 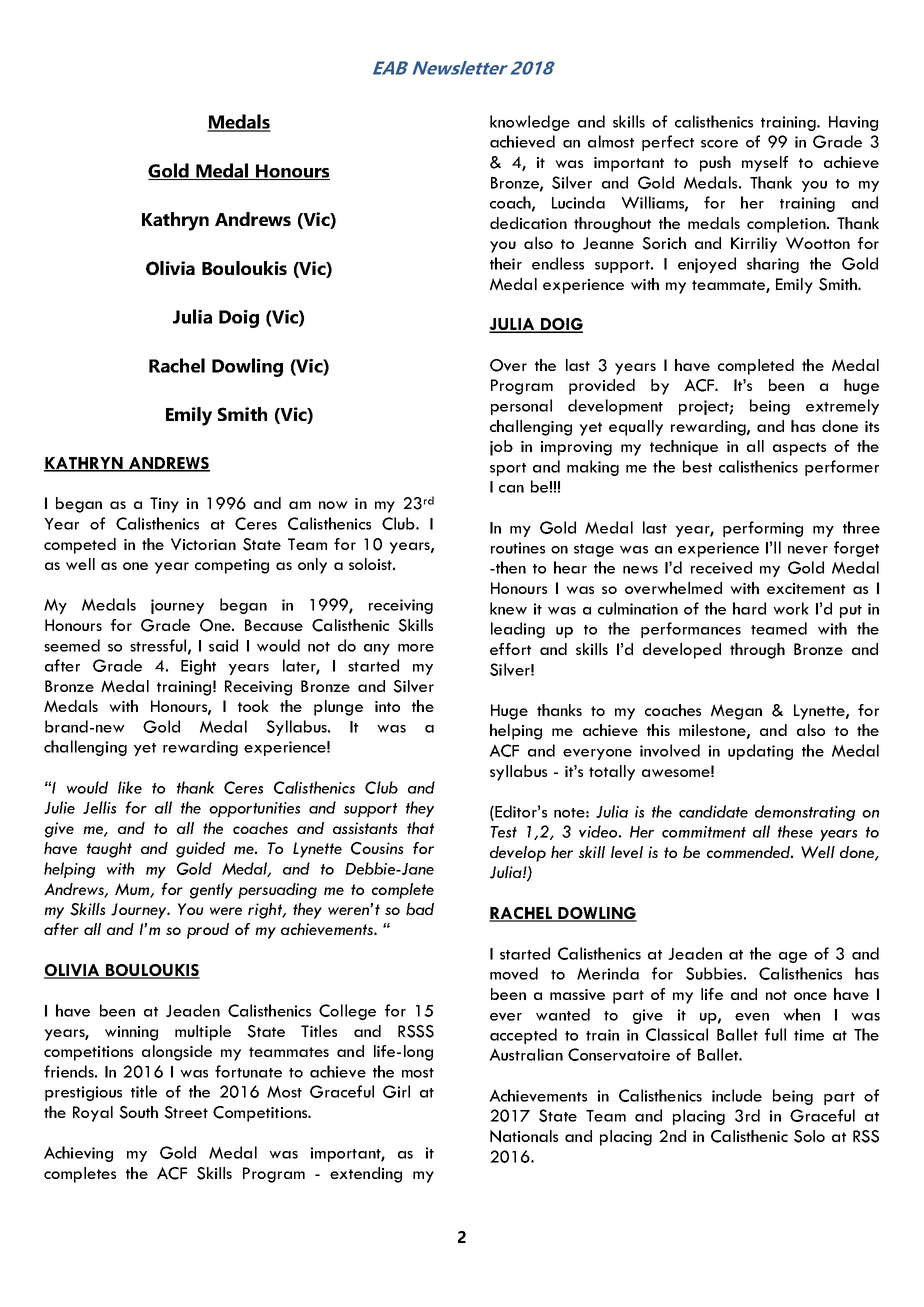 I want to click on knowledge, so click(x=530, y=123).
